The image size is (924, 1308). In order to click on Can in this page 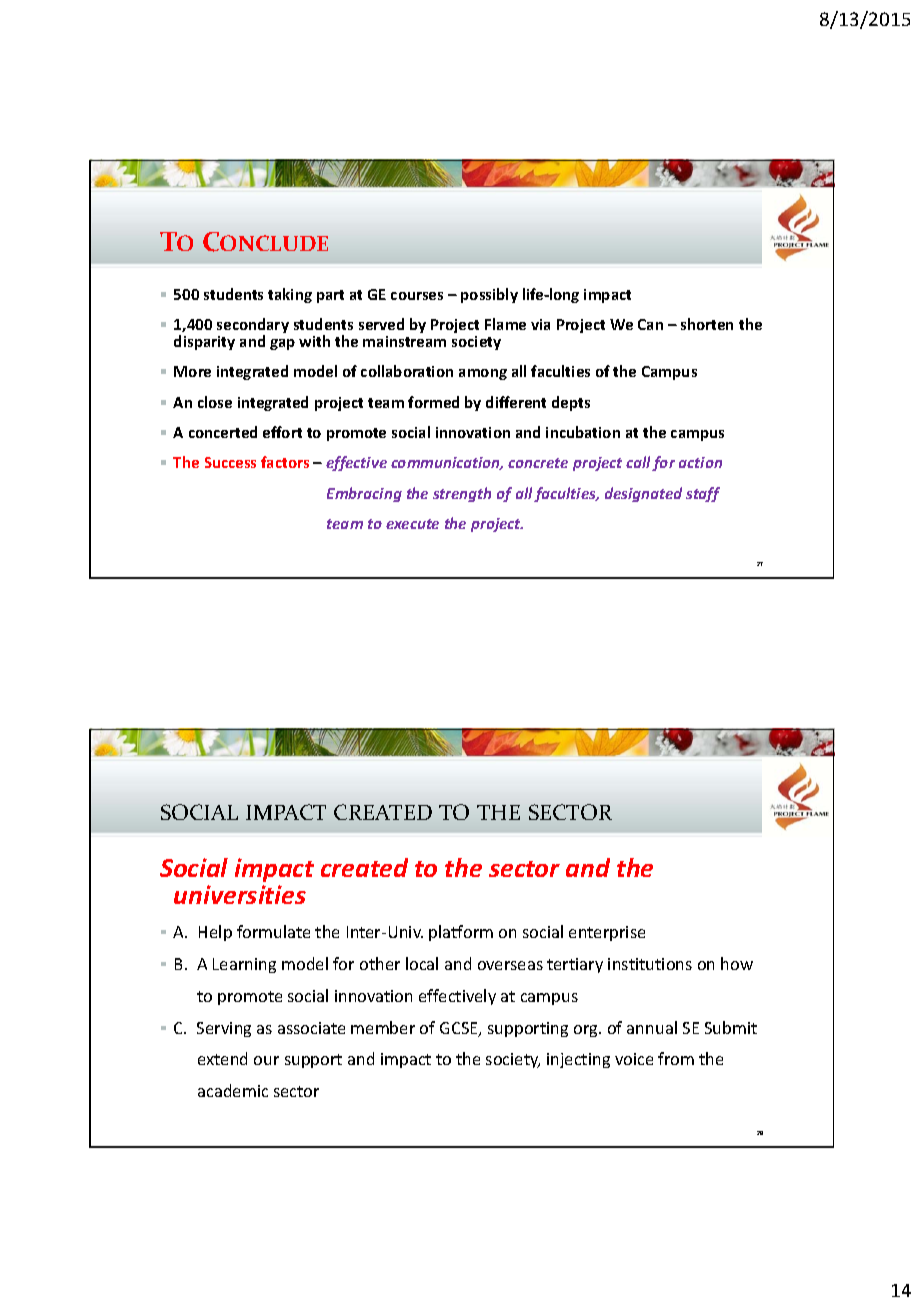, I will do `click(650, 324)`.
